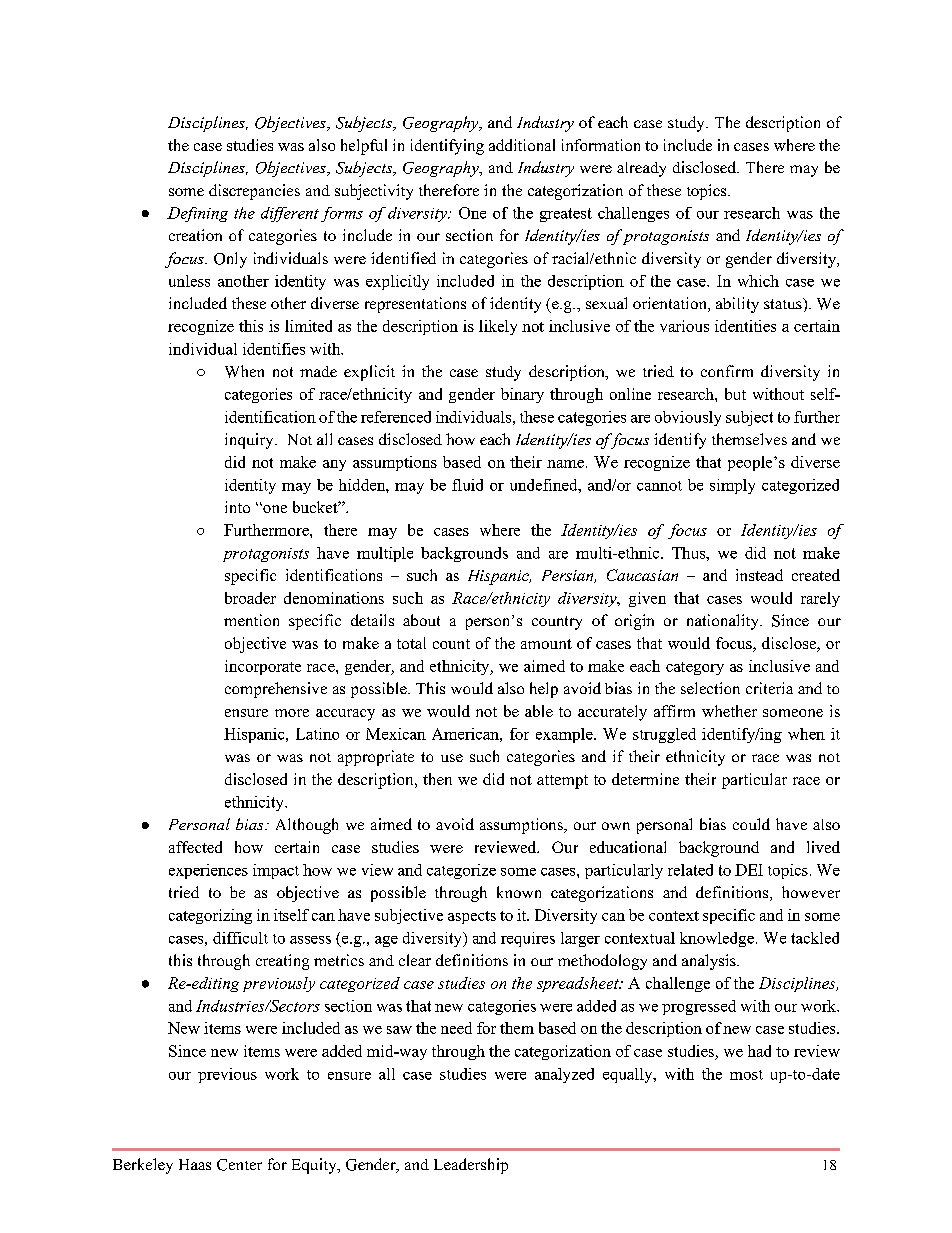 The height and width of the page is (1233, 952). I want to click on nationality, so click(724, 622).
